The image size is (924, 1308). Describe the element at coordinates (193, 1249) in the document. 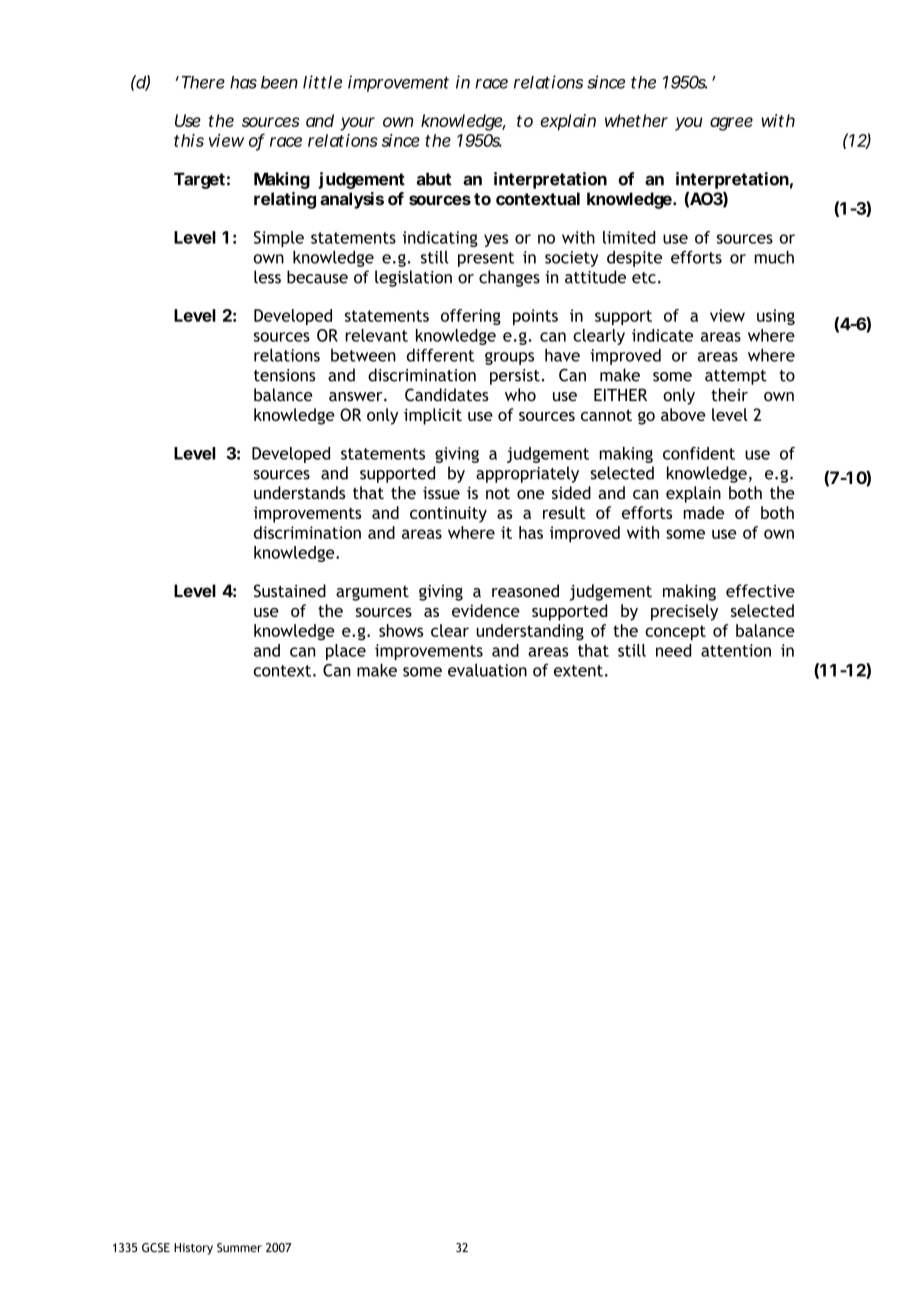

I see `History` at that location.
